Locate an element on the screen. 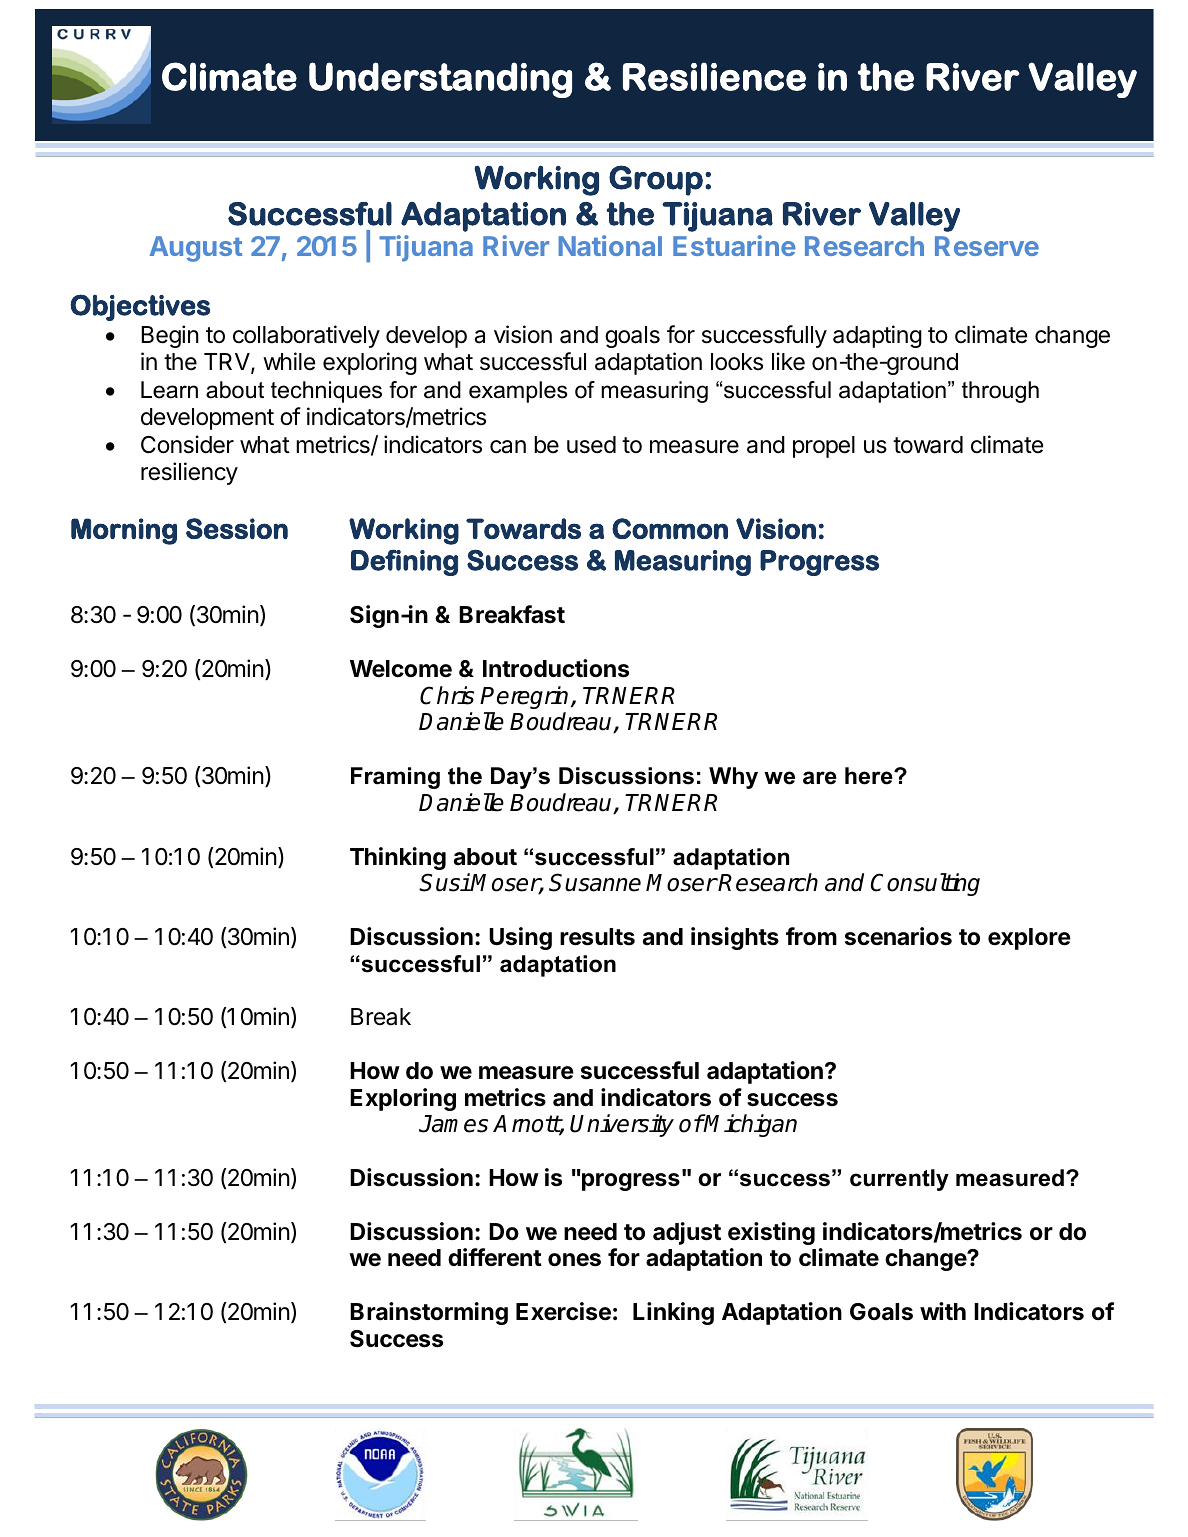  Thinking is located at coordinates (398, 858).
